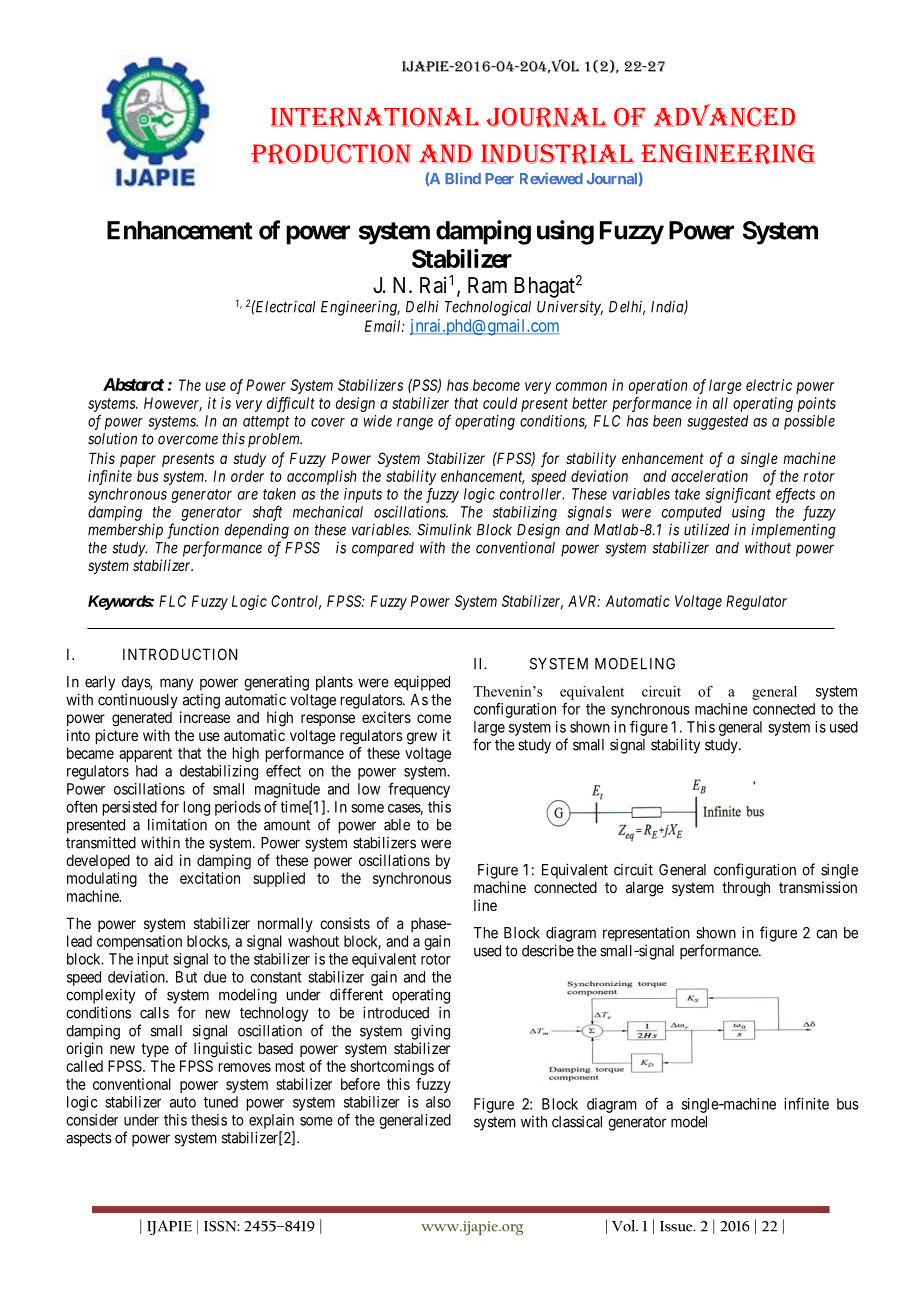 The width and height of the screenshot is (924, 1308). Describe the element at coordinates (176, 684) in the screenshot. I see `many` at that location.
